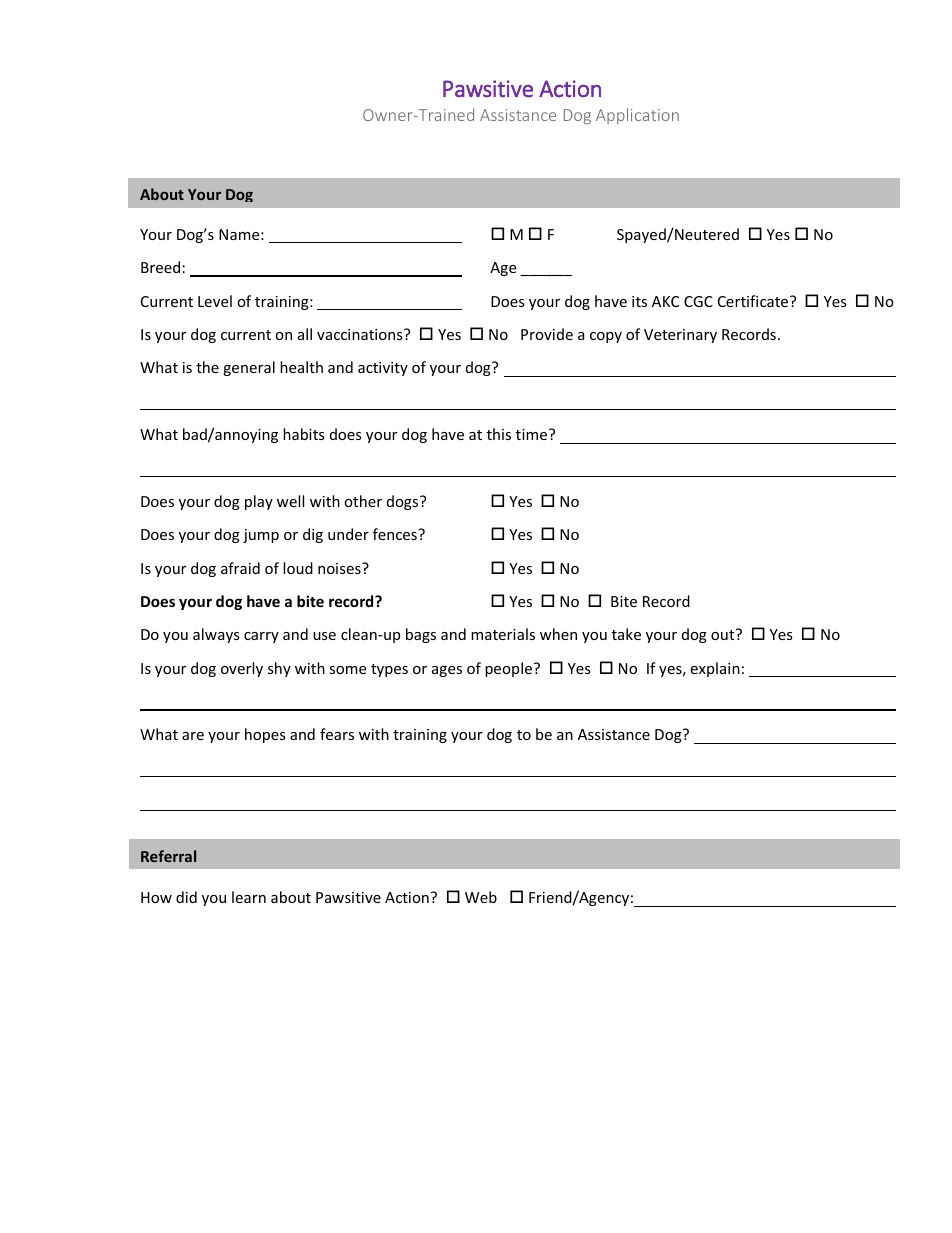 The image size is (952, 1233). Describe the element at coordinates (637, 116) in the page. I see `Application` at that location.
